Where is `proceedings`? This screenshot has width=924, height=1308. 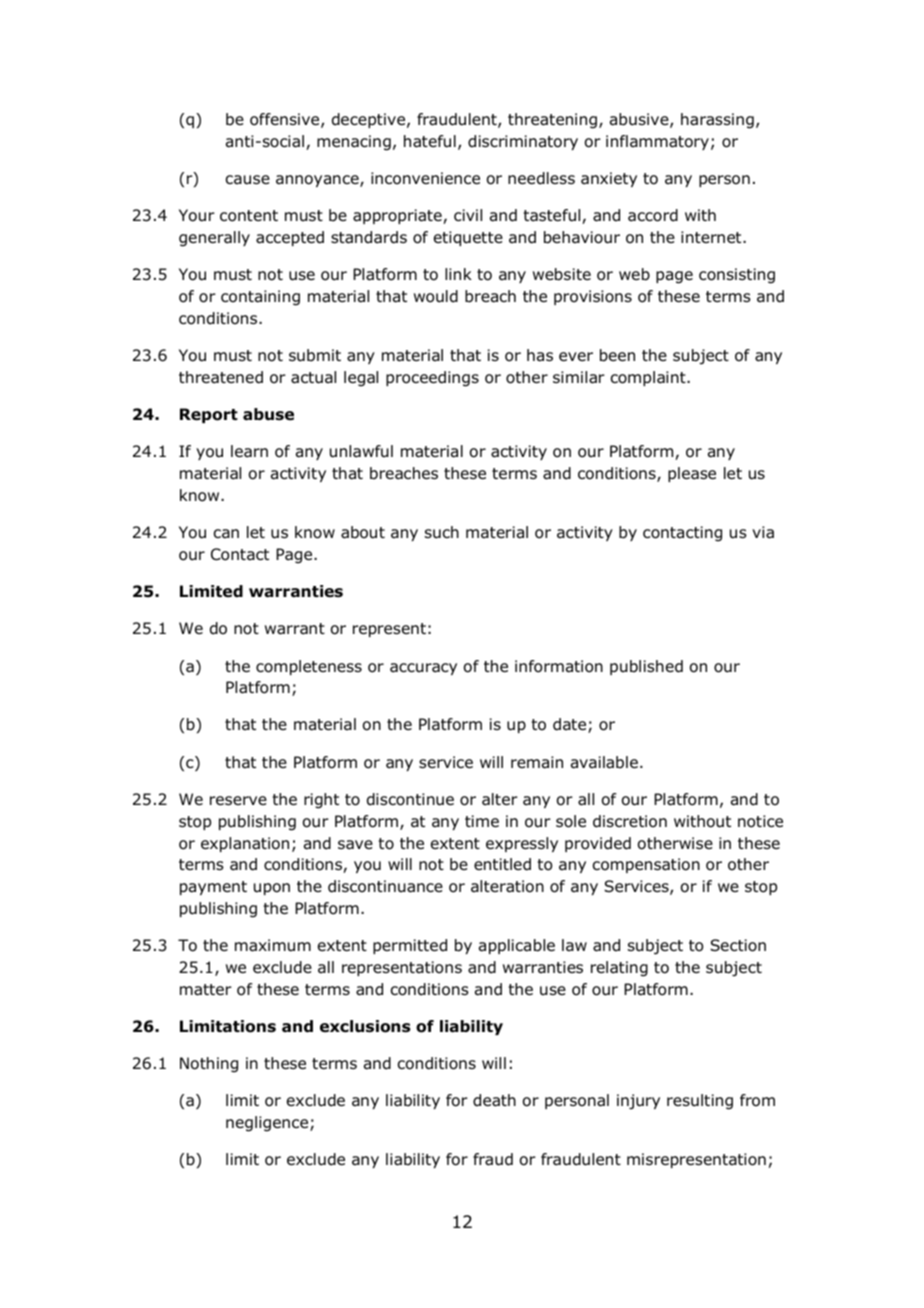
proceedings is located at coordinates (432, 379).
